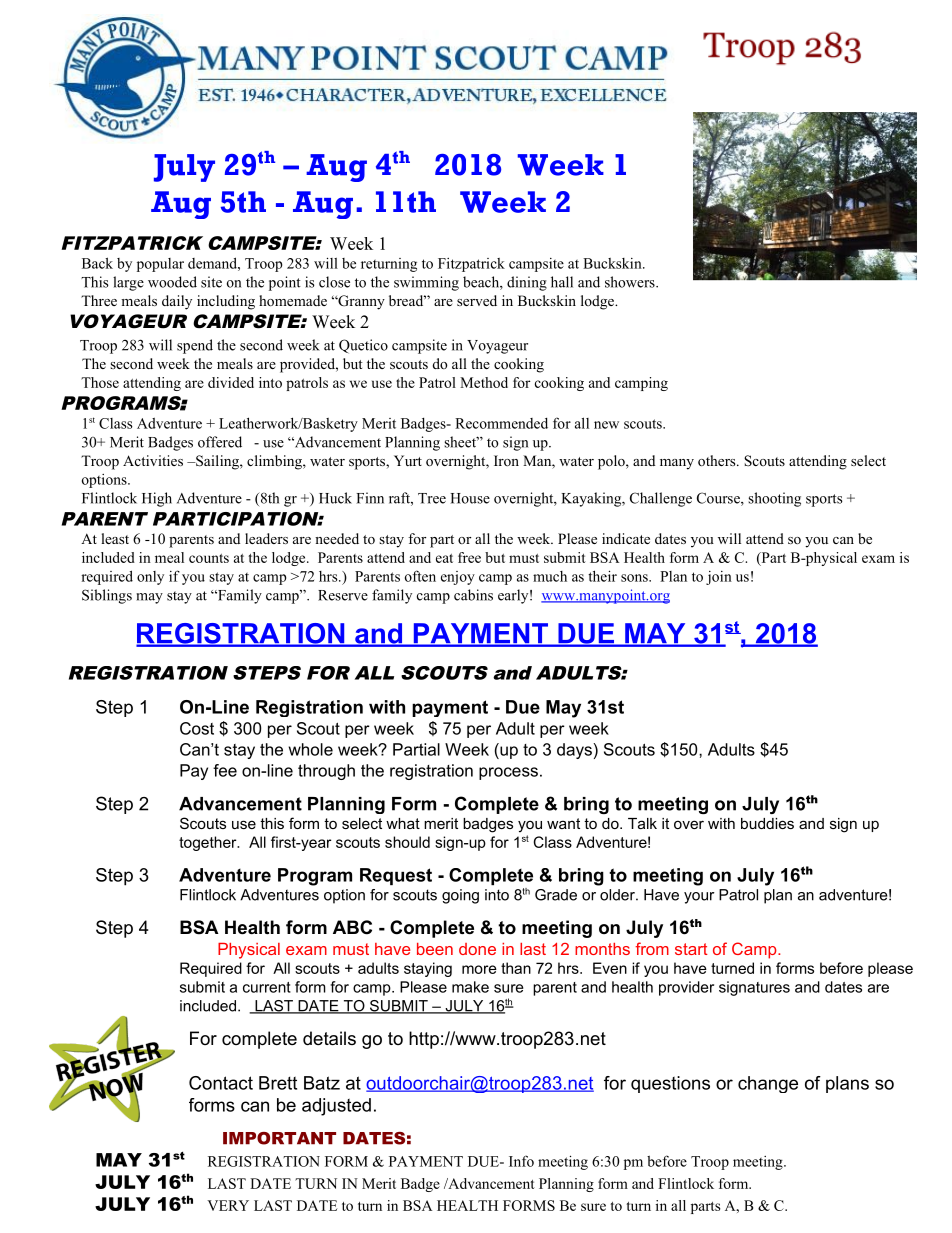  What do you see at coordinates (172, 282) in the screenshot?
I see `wooded` at bounding box center [172, 282].
